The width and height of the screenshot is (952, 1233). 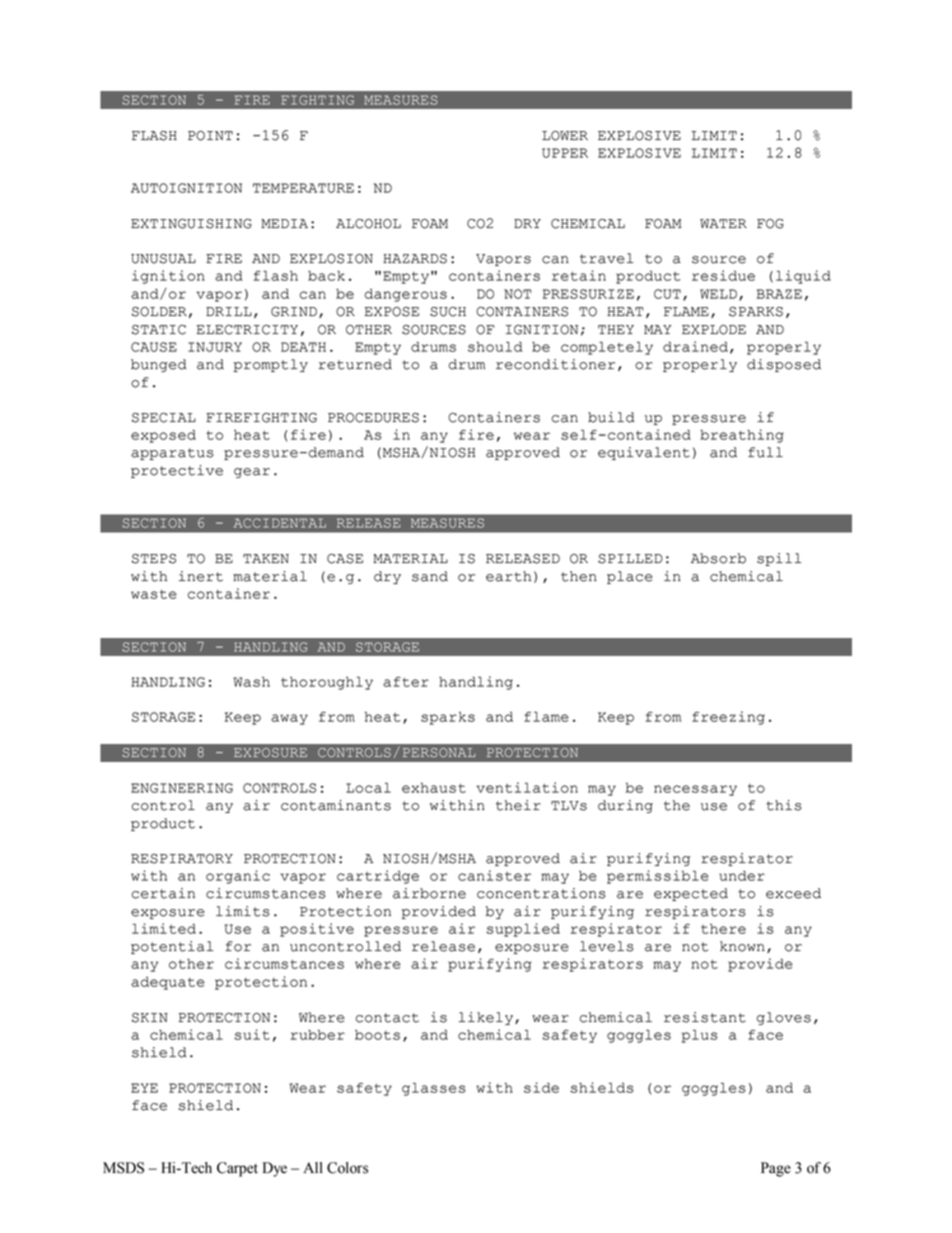 What do you see at coordinates (695, 790) in the screenshot?
I see `necessary` at bounding box center [695, 790].
